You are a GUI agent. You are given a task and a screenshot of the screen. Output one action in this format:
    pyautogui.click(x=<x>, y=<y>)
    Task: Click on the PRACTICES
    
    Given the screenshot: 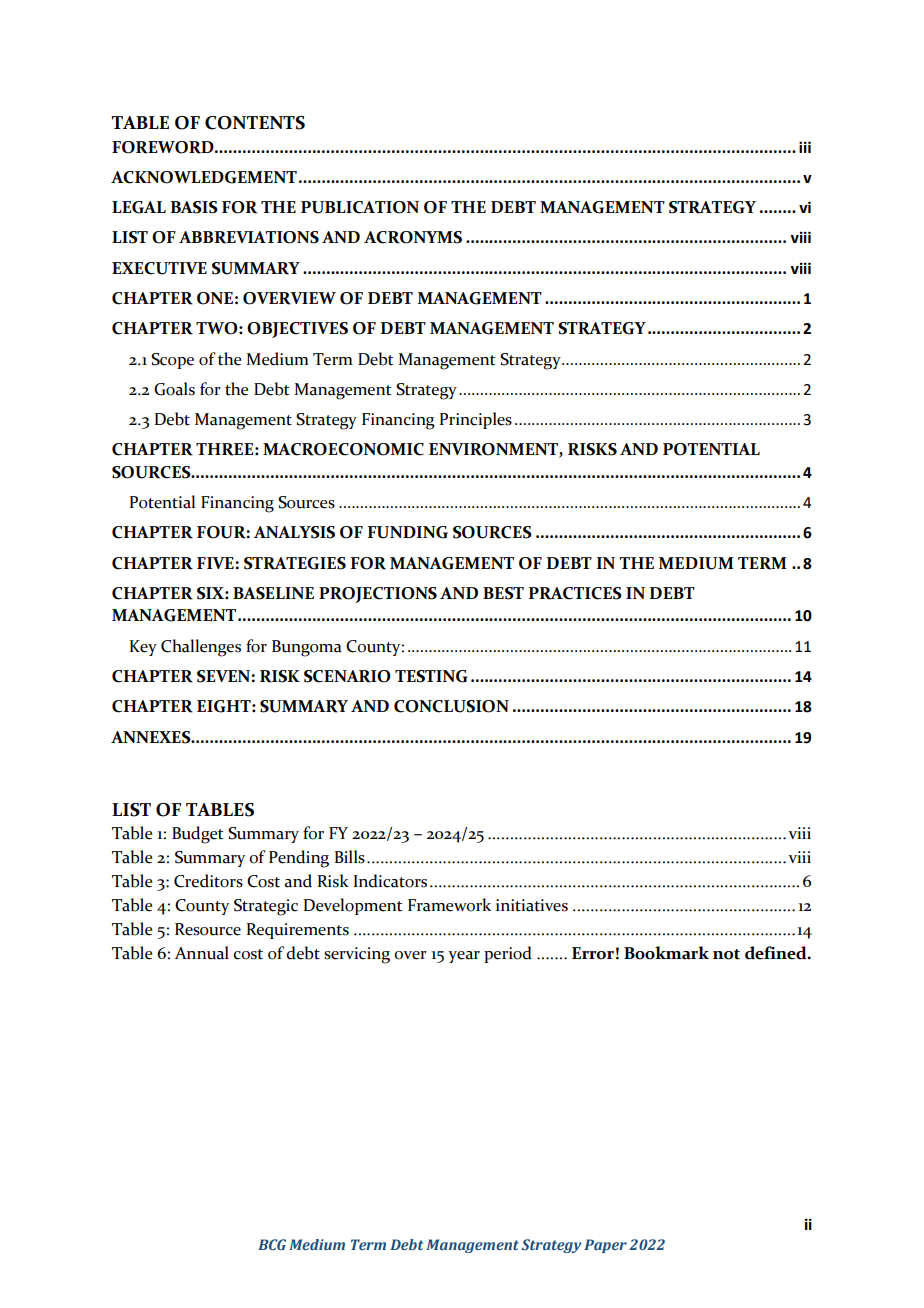 What is the action you would take?
    pyautogui.click(x=575, y=593)
